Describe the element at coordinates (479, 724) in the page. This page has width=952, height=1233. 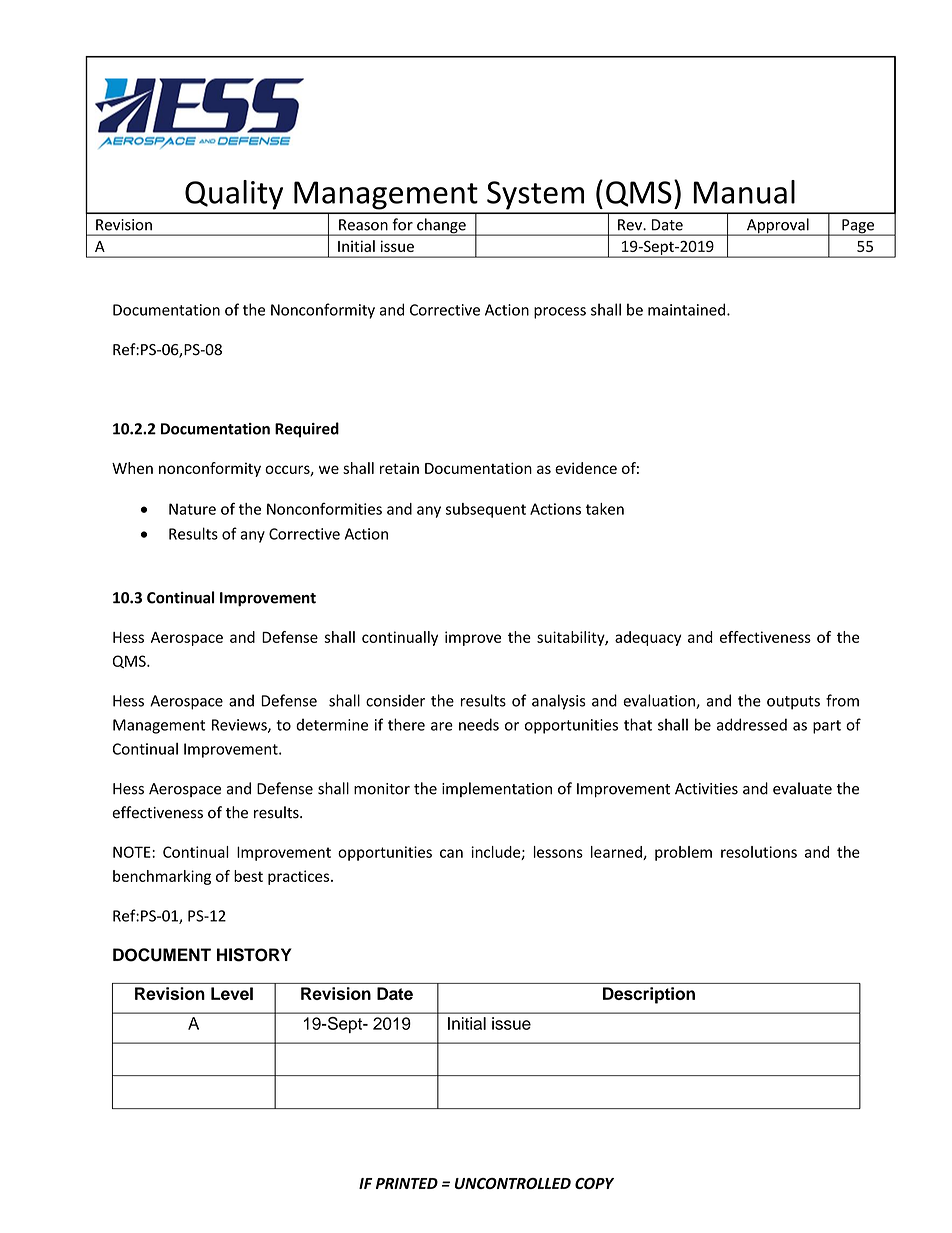
I see `needs` at that location.
